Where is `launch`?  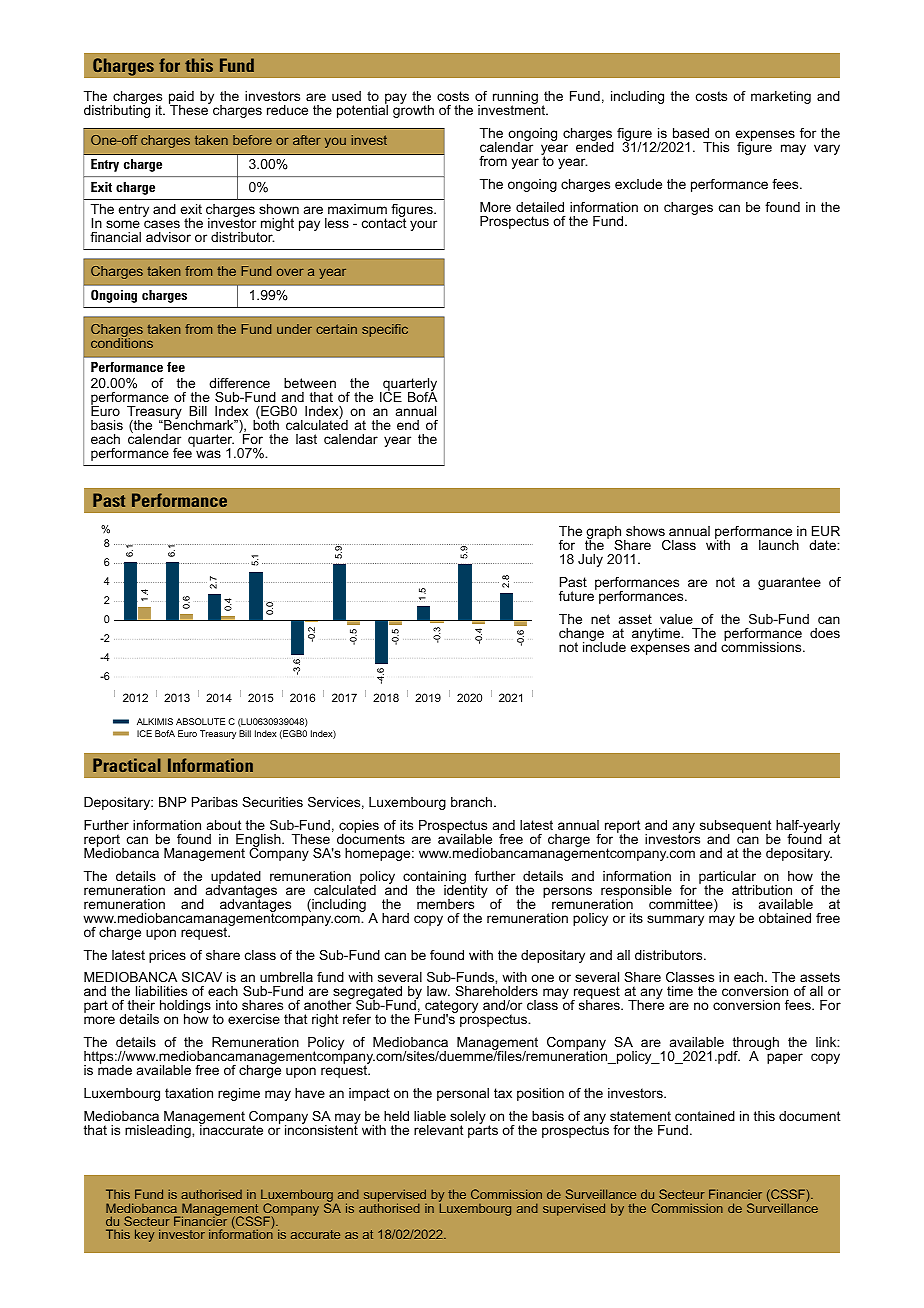 launch is located at coordinates (779, 545).
